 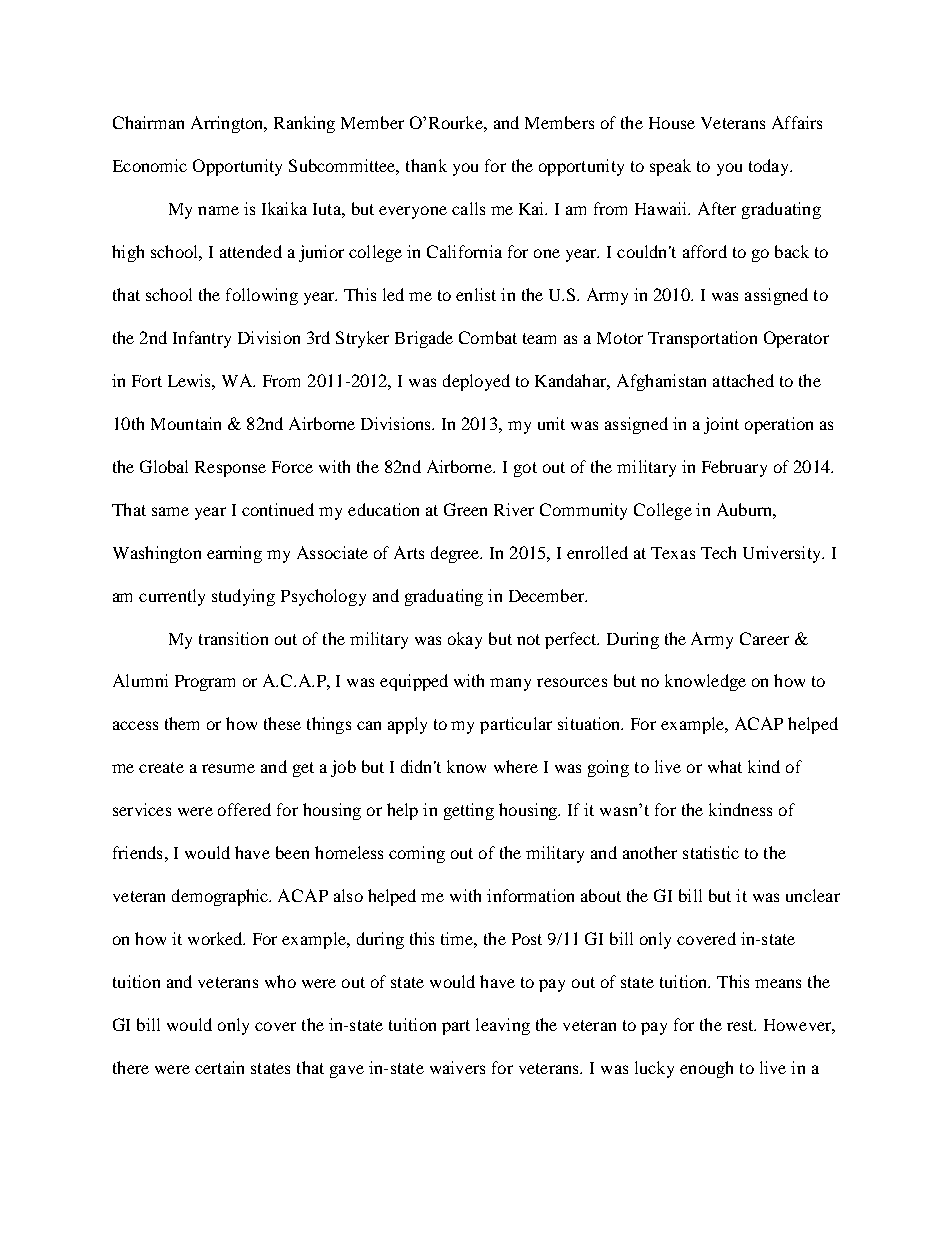 I want to click on Green, so click(x=465, y=509).
